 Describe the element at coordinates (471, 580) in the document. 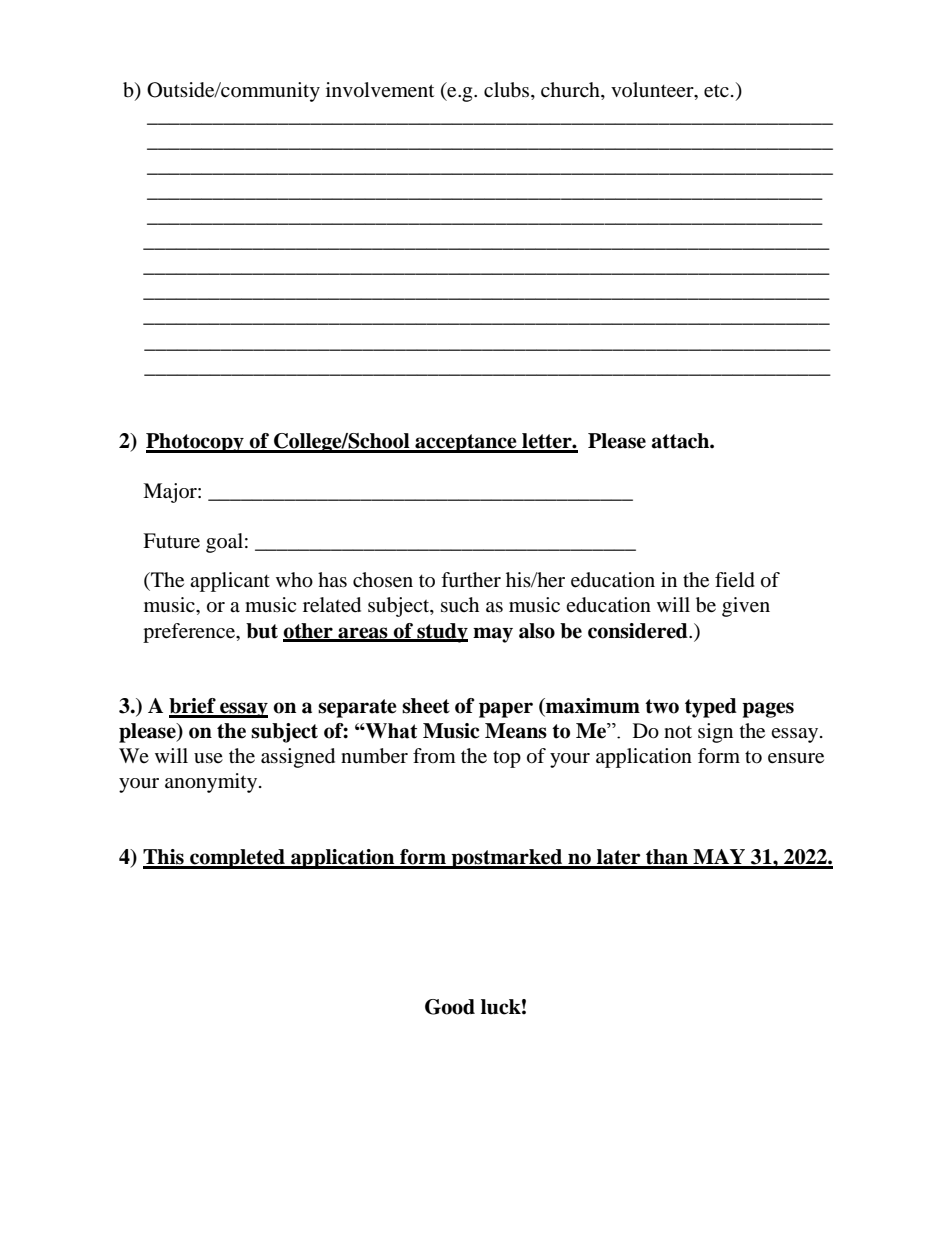

I see `further` at that location.
